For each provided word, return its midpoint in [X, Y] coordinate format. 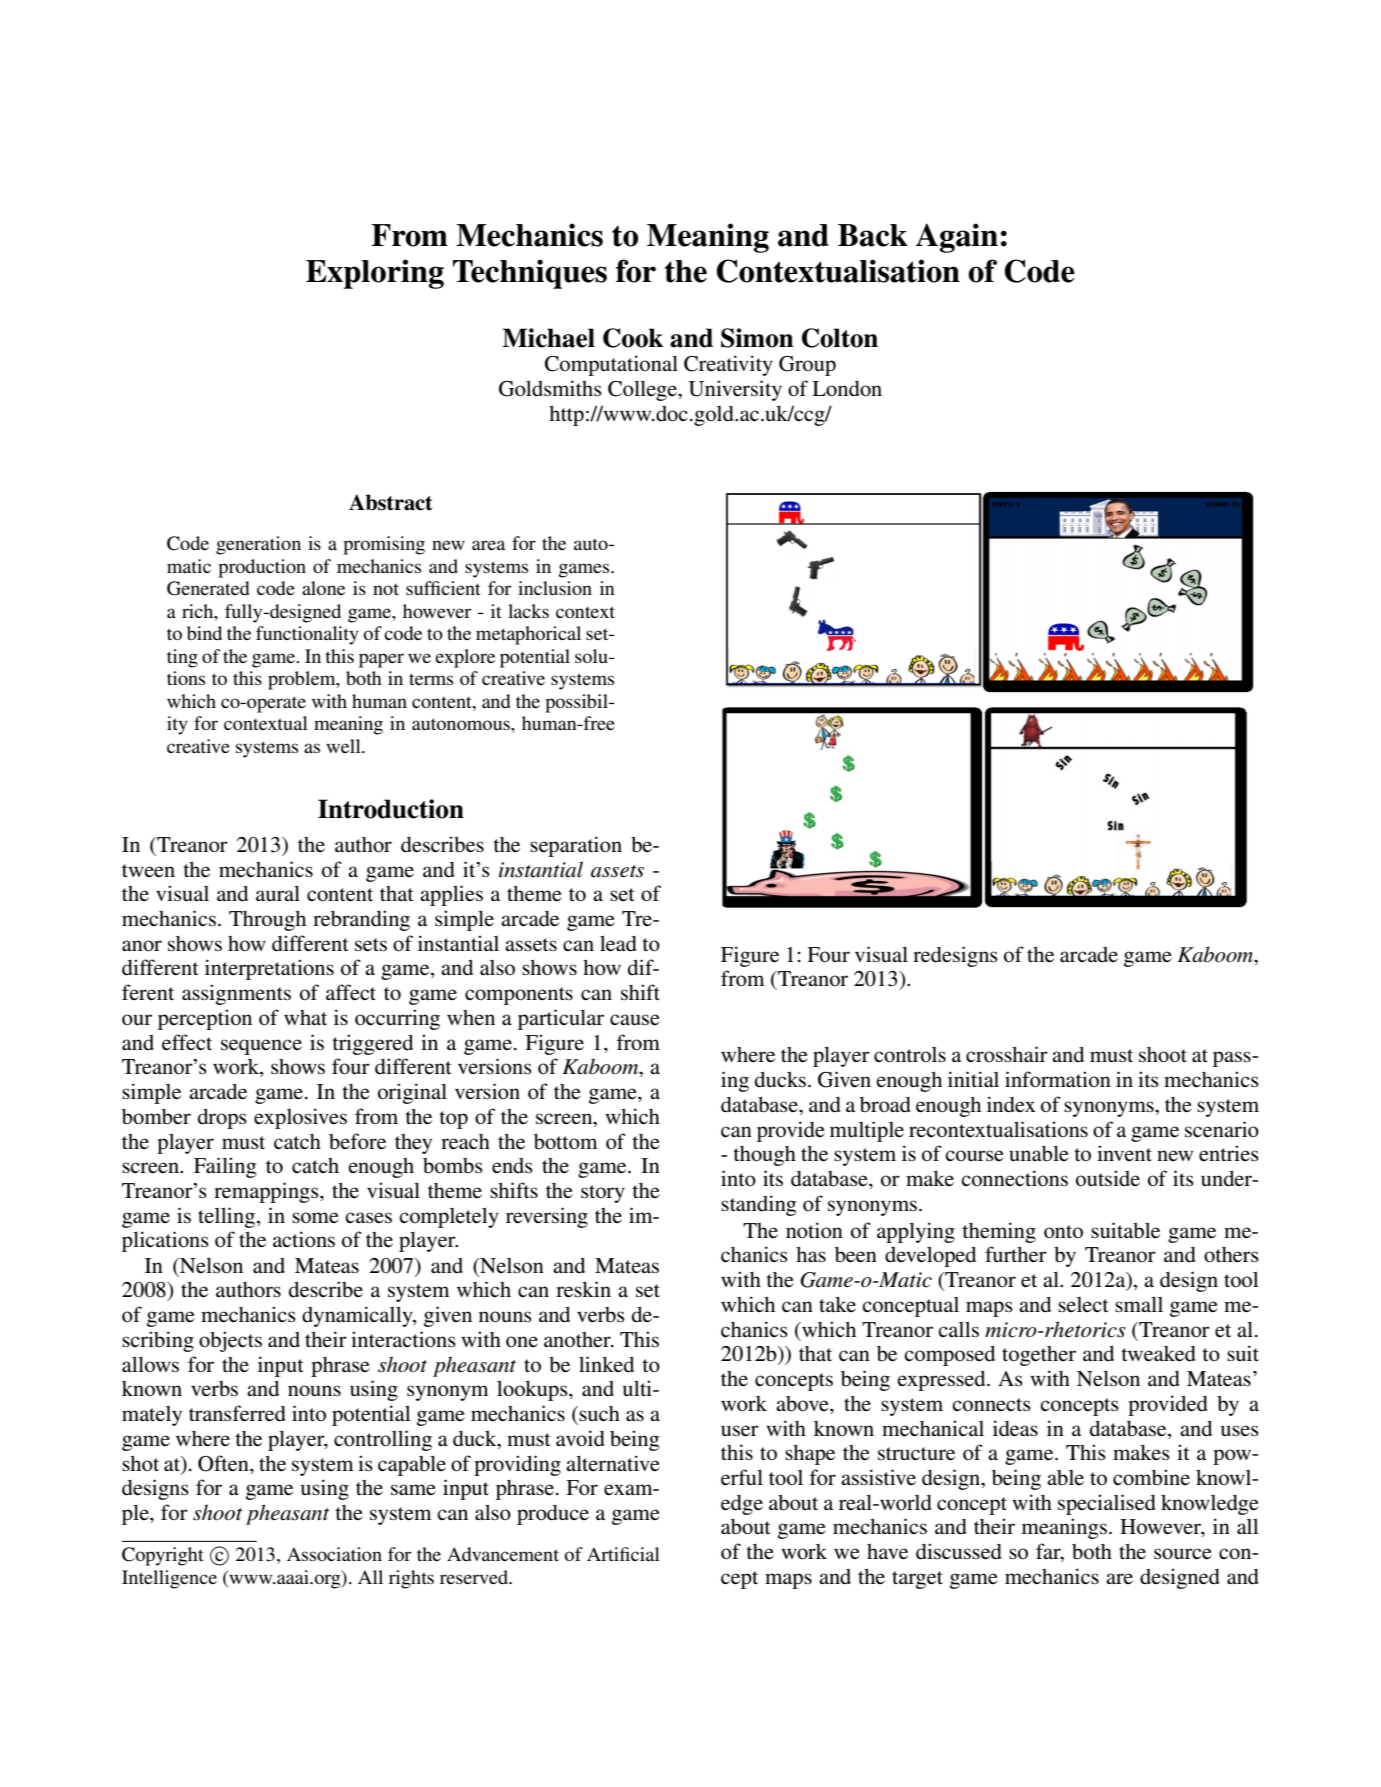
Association [334, 1554]
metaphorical [528, 635]
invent [1124, 1153]
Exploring [375, 274]
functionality [307, 635]
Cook [633, 338]
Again [957, 238]
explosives [300, 1118]
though [764, 1156]
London [847, 389]
